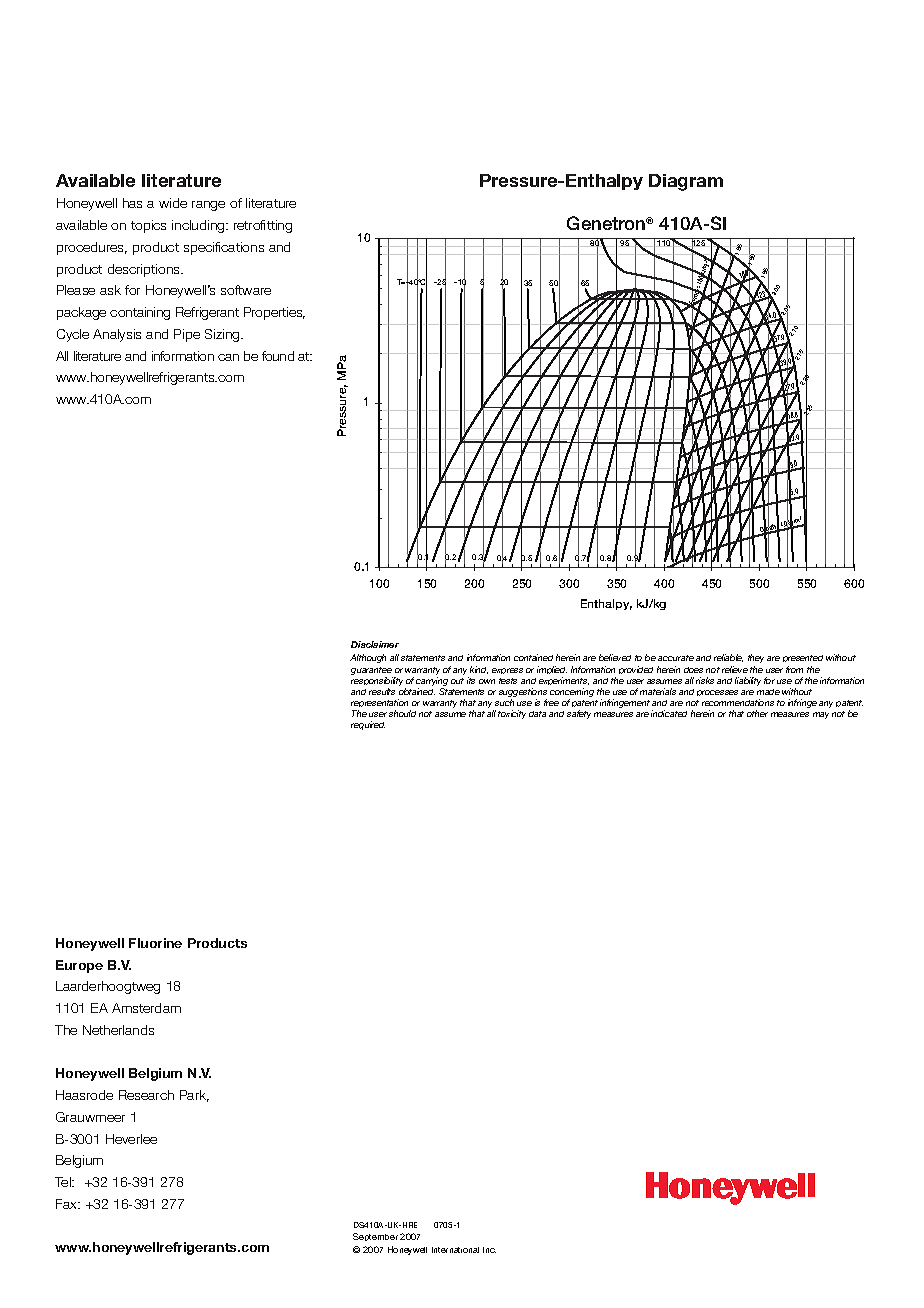 The image size is (924, 1308). I want to click on other, so click(757, 713).
